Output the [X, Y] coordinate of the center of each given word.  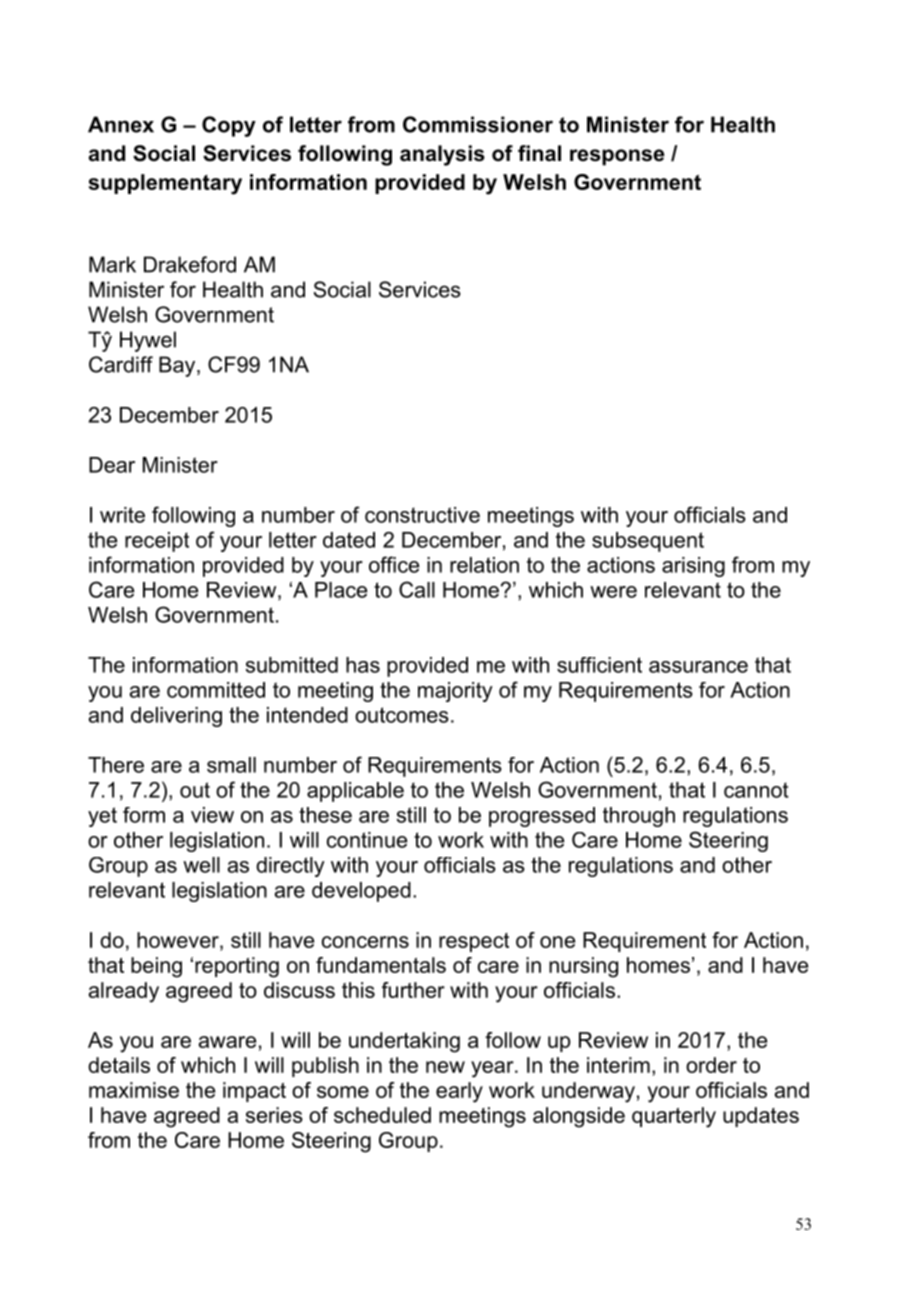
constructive [422, 515]
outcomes [402, 715]
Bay [178, 366]
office [394, 564]
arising [693, 567]
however [179, 940]
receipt [157, 542]
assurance [698, 667]
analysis [442, 155]
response [617, 157]
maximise [134, 1090]
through [639, 817]
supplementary [165, 184]
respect [474, 942]
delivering [176, 717]
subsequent [648, 542]
